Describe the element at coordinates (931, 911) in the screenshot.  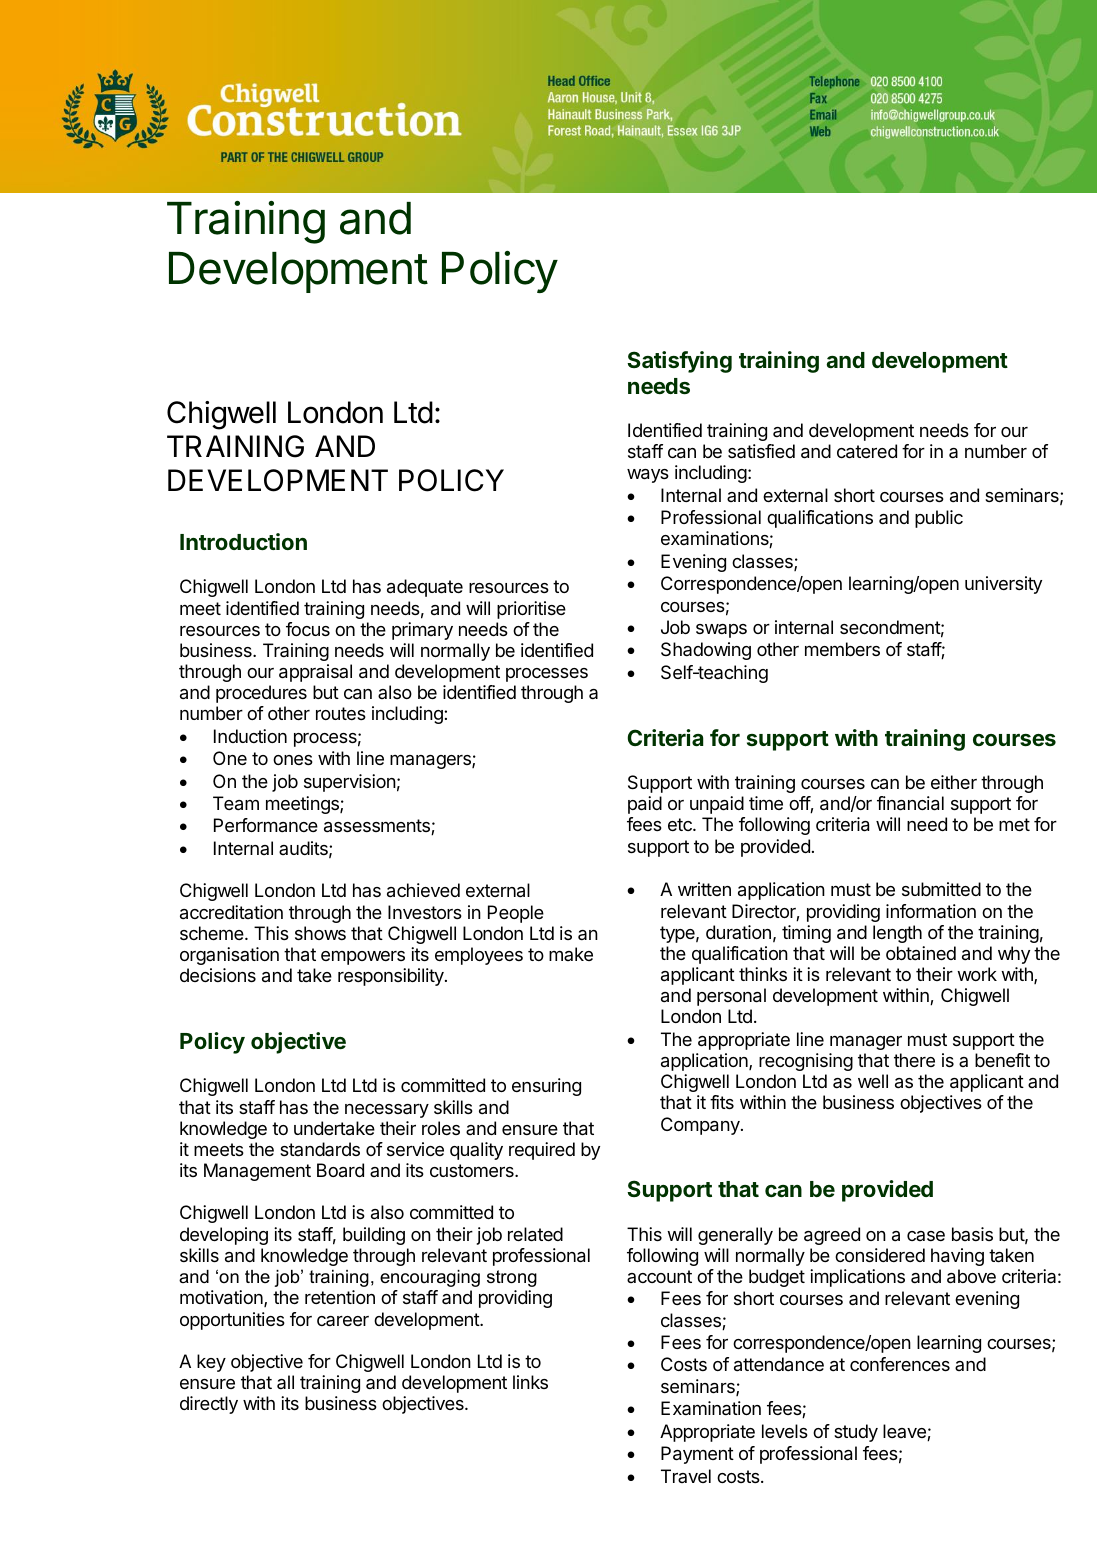
I see `information` at that location.
